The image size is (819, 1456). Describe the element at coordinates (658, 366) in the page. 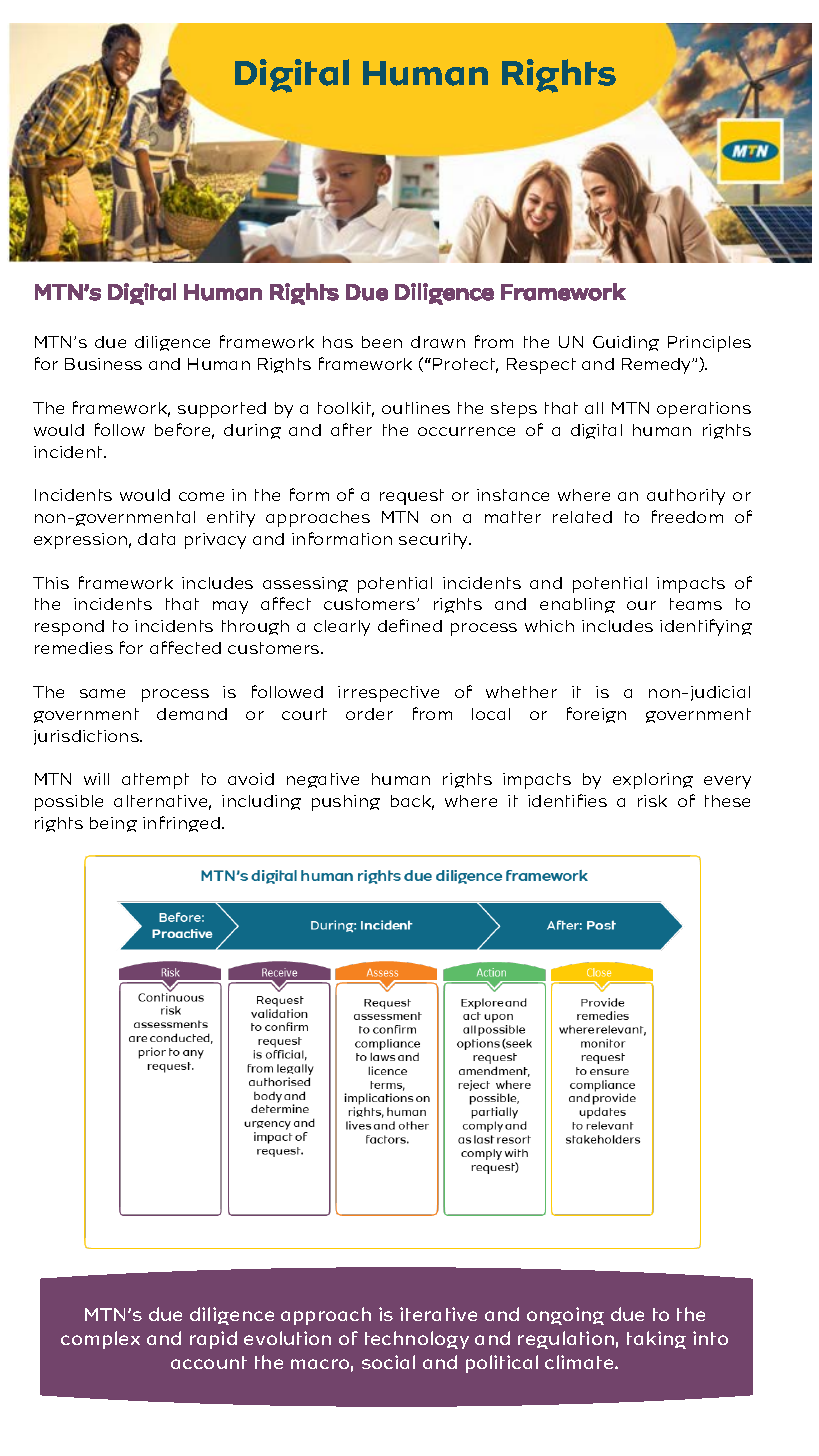

I see `Remedy` at that location.
